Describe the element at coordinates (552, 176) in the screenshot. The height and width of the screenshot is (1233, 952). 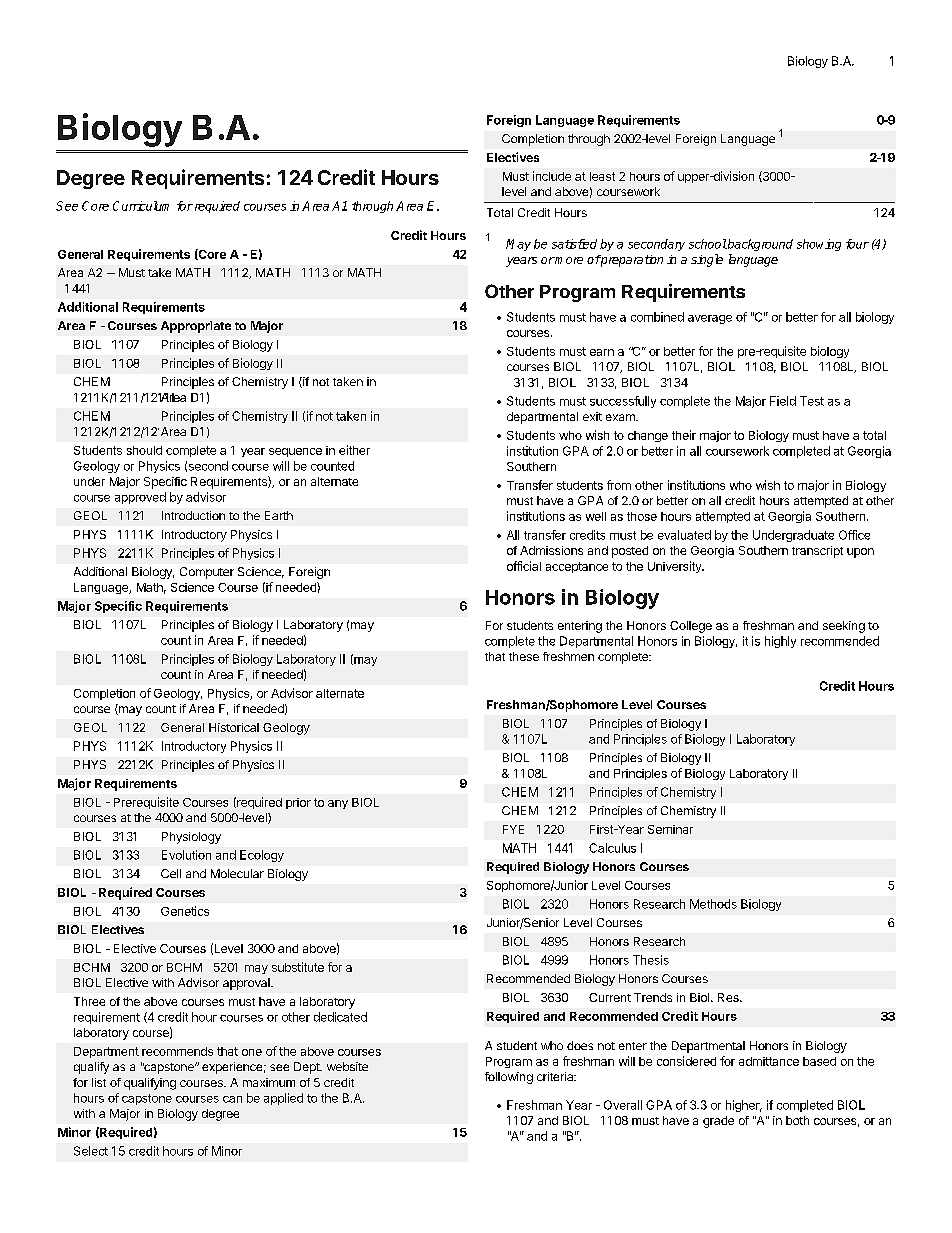
I see `include` at that location.
